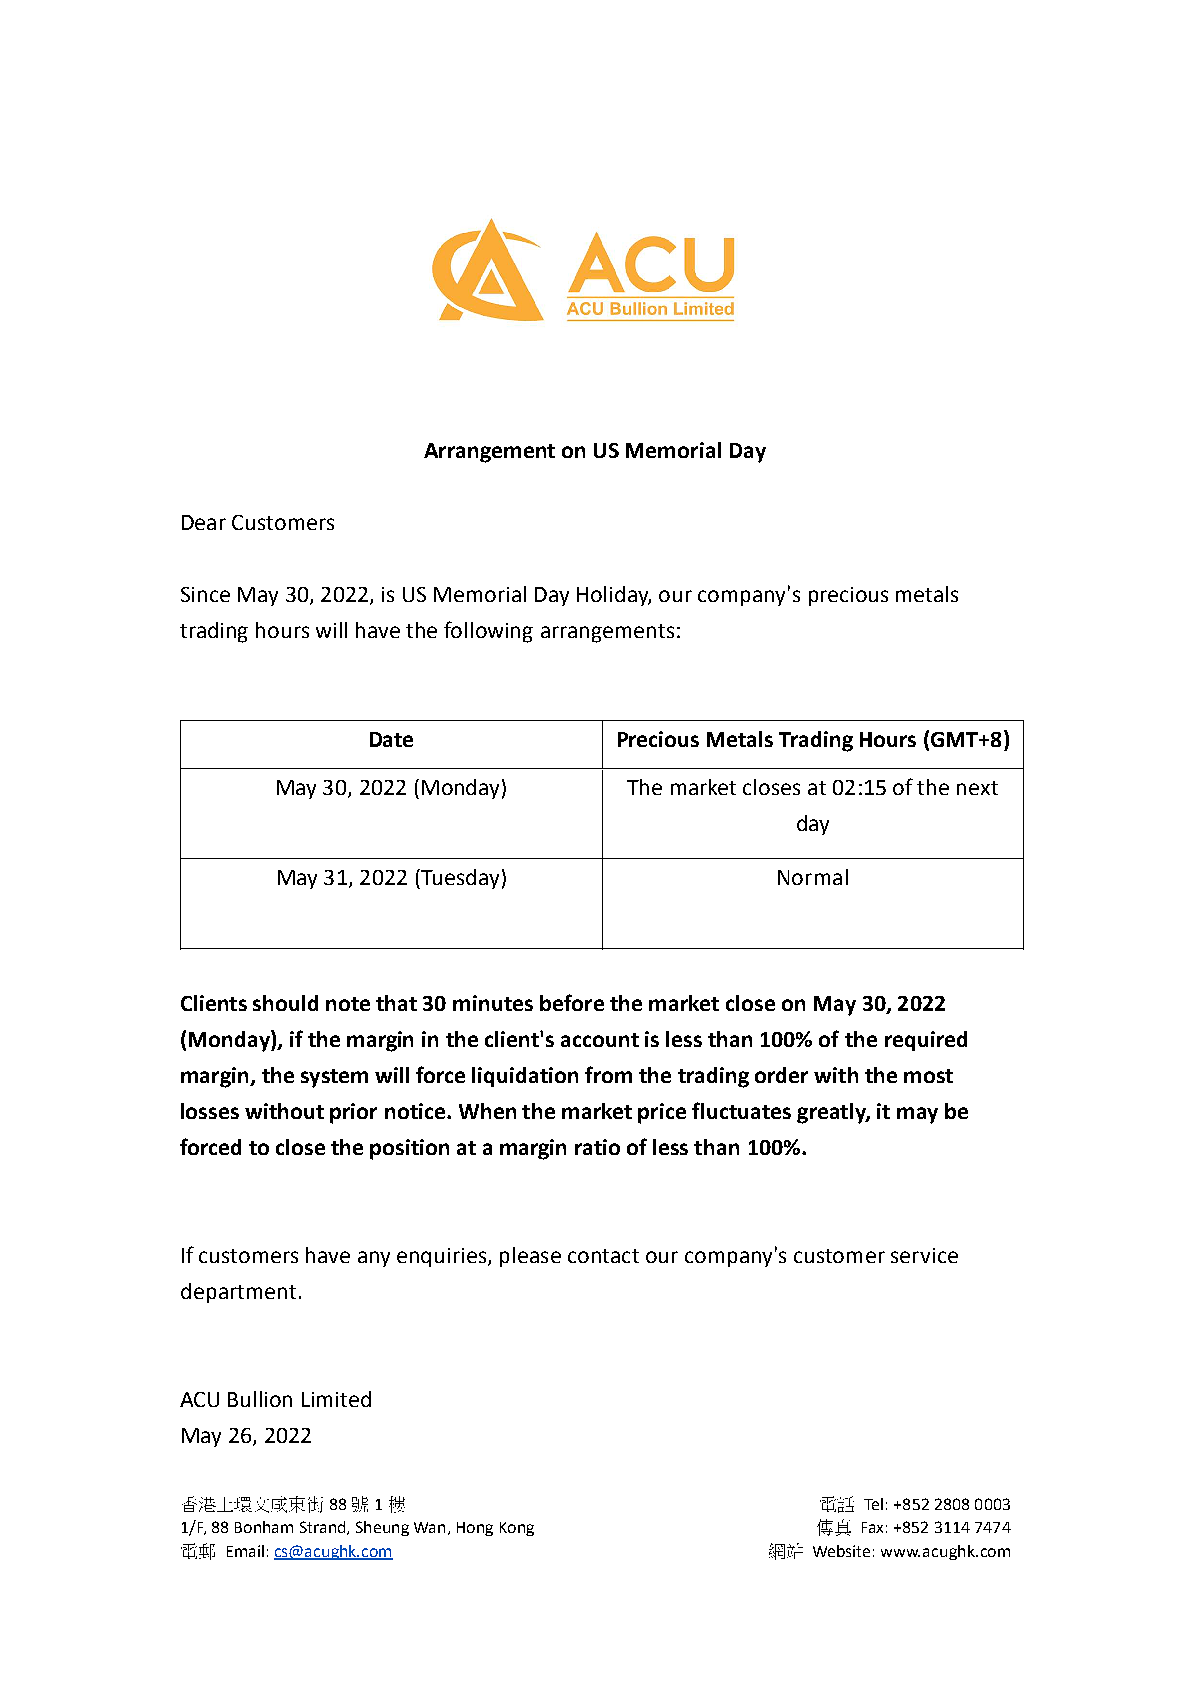  Describe the element at coordinates (324, 1528) in the image. I see `Strand` at that location.
